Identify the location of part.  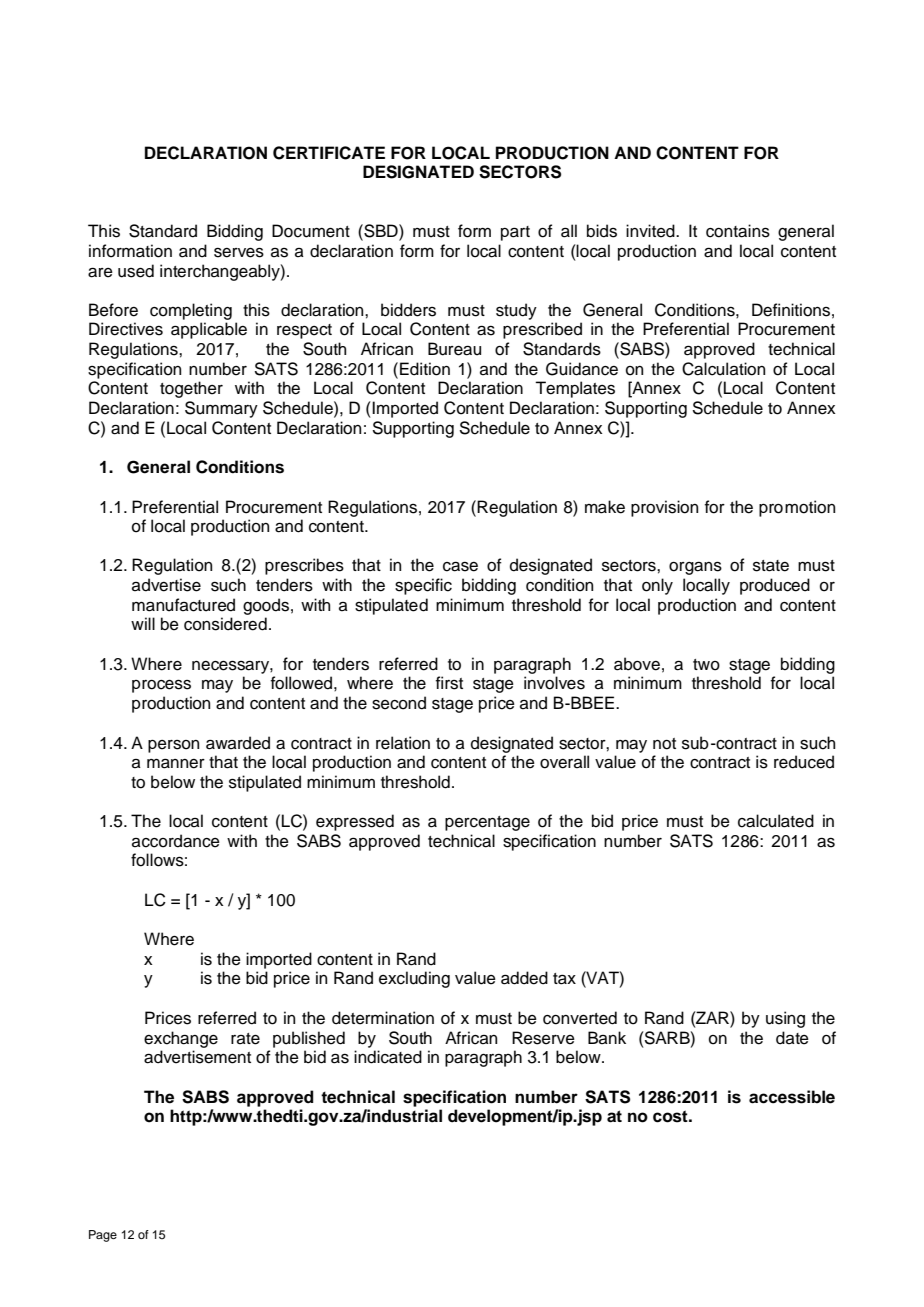
(515, 233).
